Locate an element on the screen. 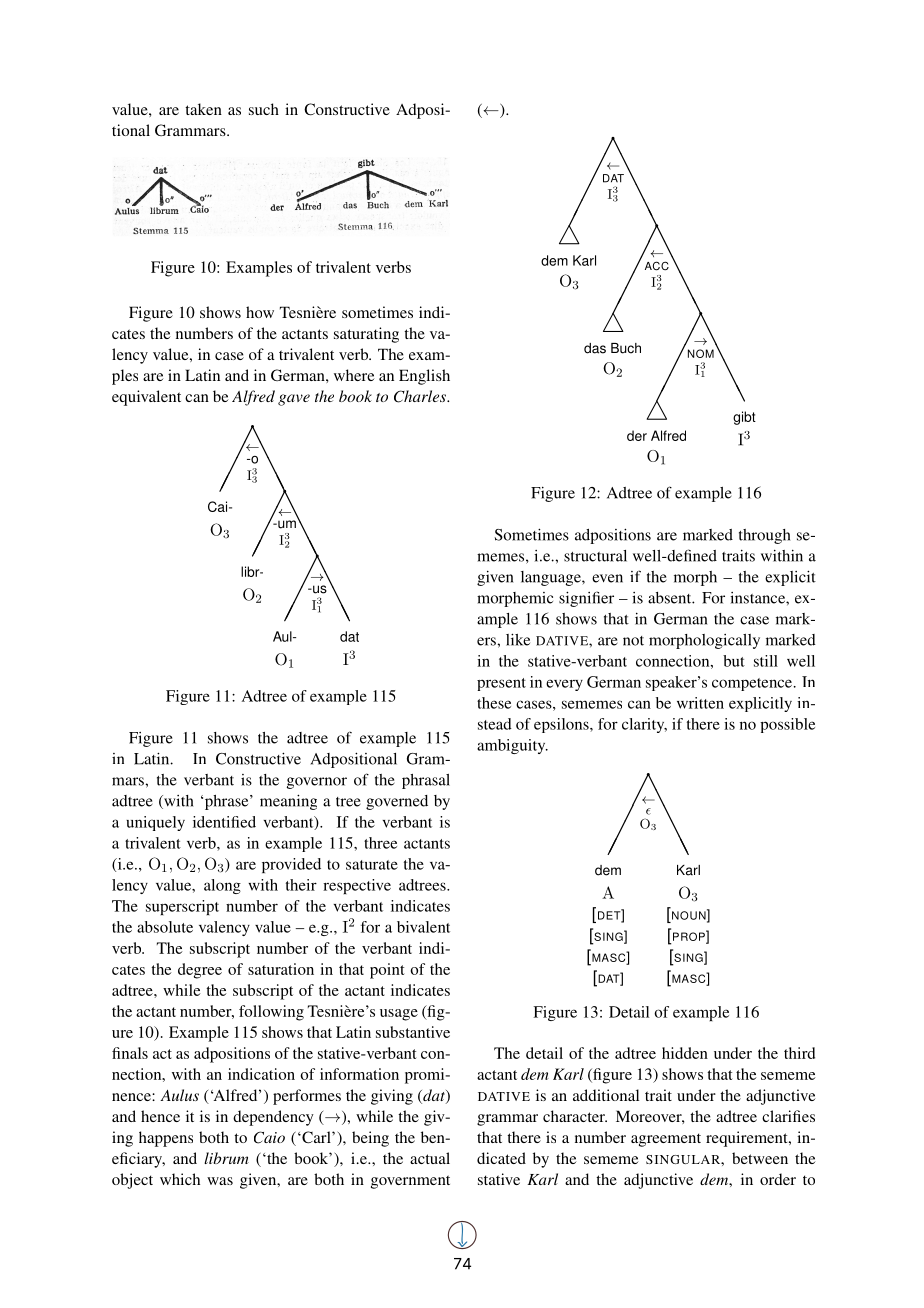  requirement is located at coordinates (748, 1139).
